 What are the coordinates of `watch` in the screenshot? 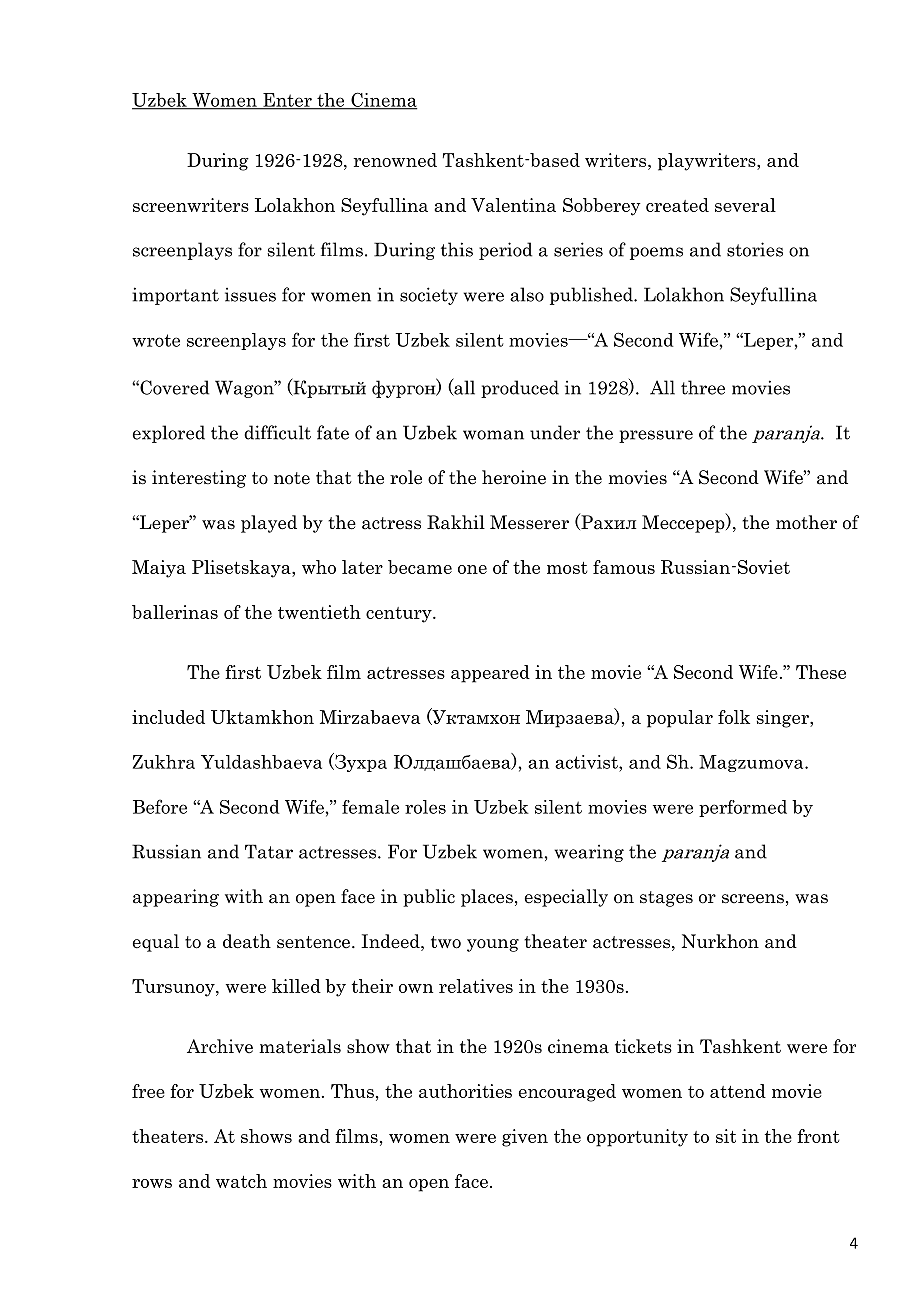 It's located at (241, 1181).
